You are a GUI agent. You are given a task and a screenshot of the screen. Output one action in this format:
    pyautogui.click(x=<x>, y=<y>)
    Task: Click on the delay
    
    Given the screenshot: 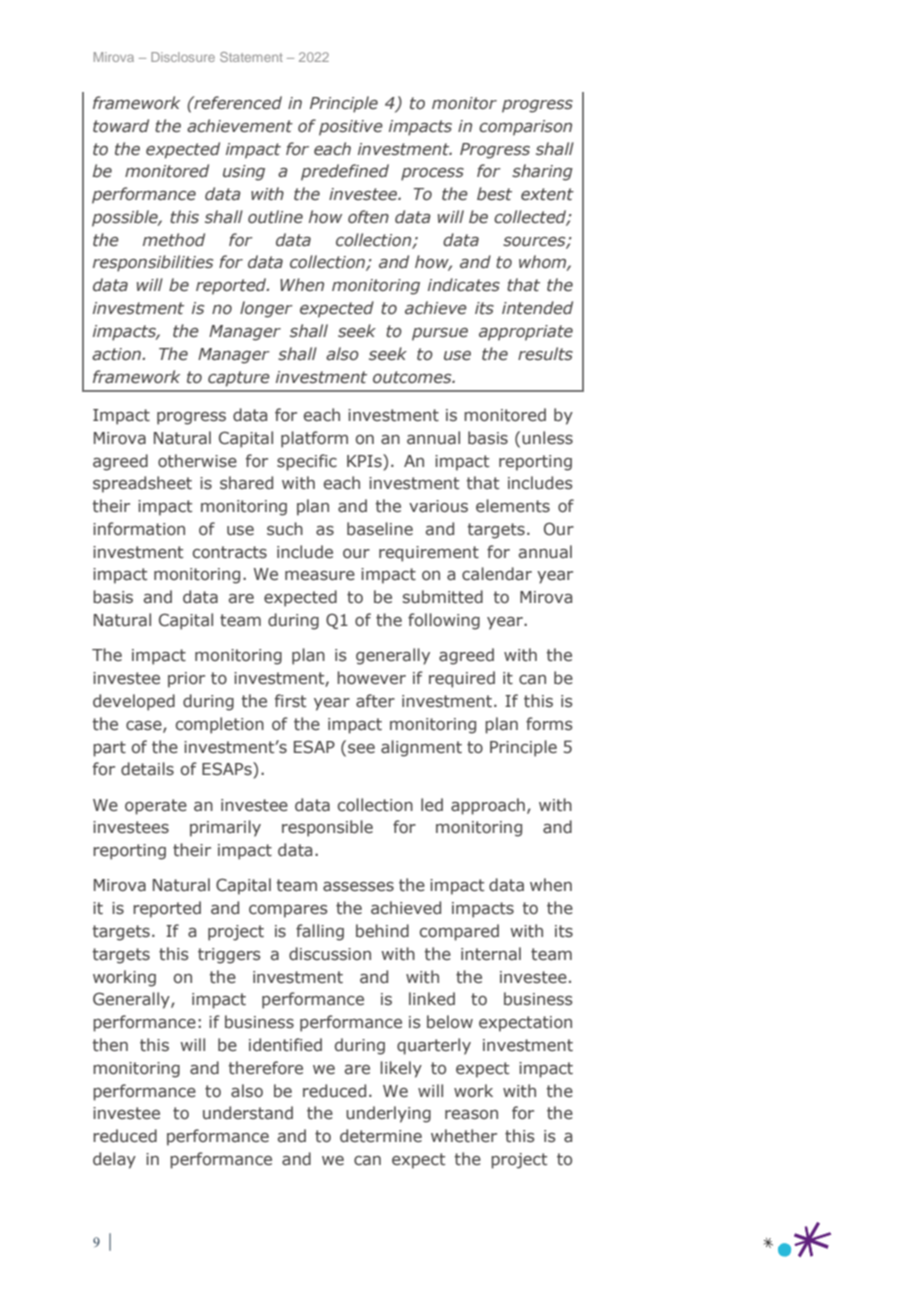 What is the action you would take?
    pyautogui.click(x=114, y=1160)
